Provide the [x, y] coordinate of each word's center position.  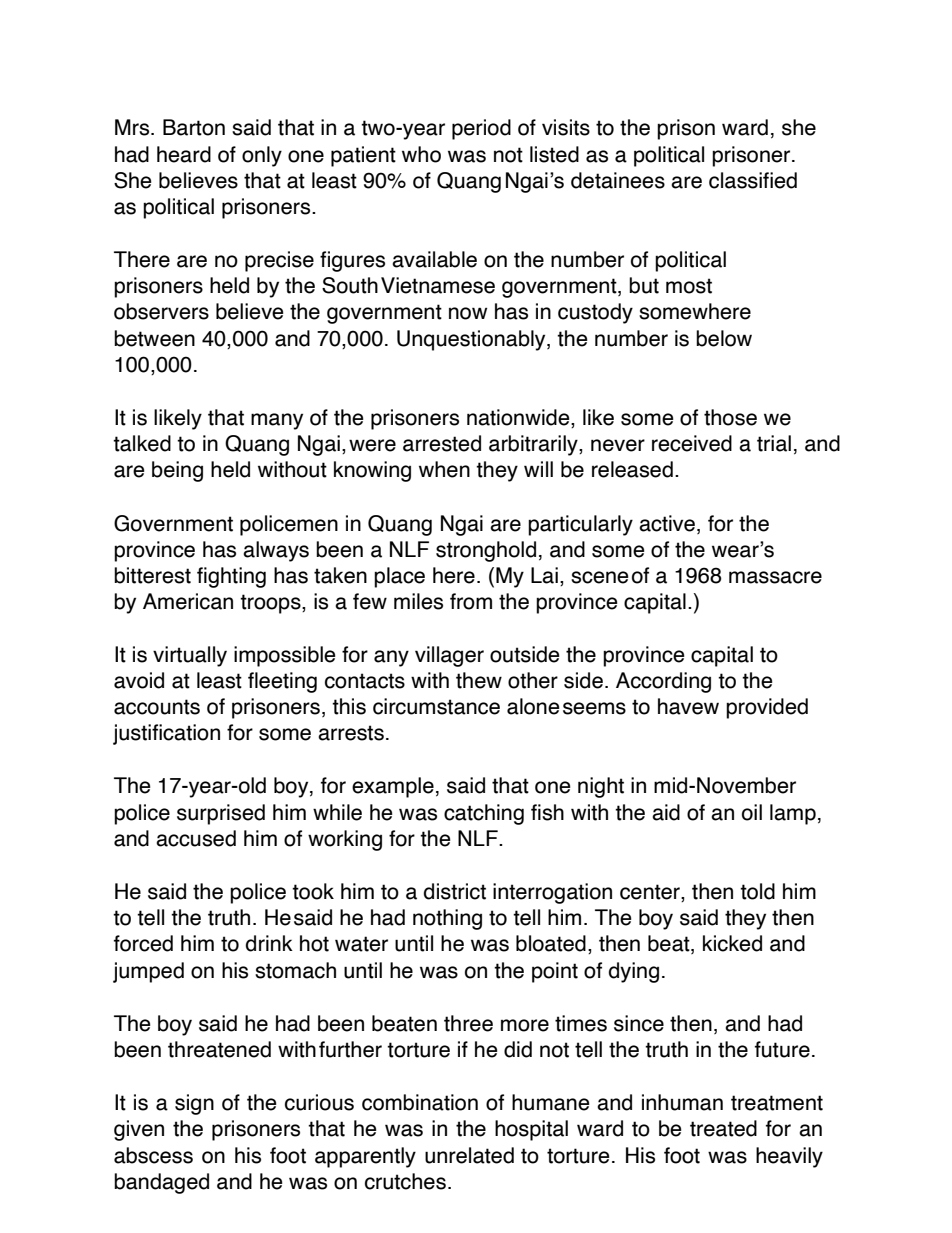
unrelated [469, 1155]
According [663, 682]
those [730, 417]
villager [449, 656]
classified [753, 180]
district [455, 891]
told [757, 891]
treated [723, 1128]
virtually [190, 656]
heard [184, 154]
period [481, 129]
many [277, 421]
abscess [153, 1155]
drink [269, 943]
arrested [442, 443]
